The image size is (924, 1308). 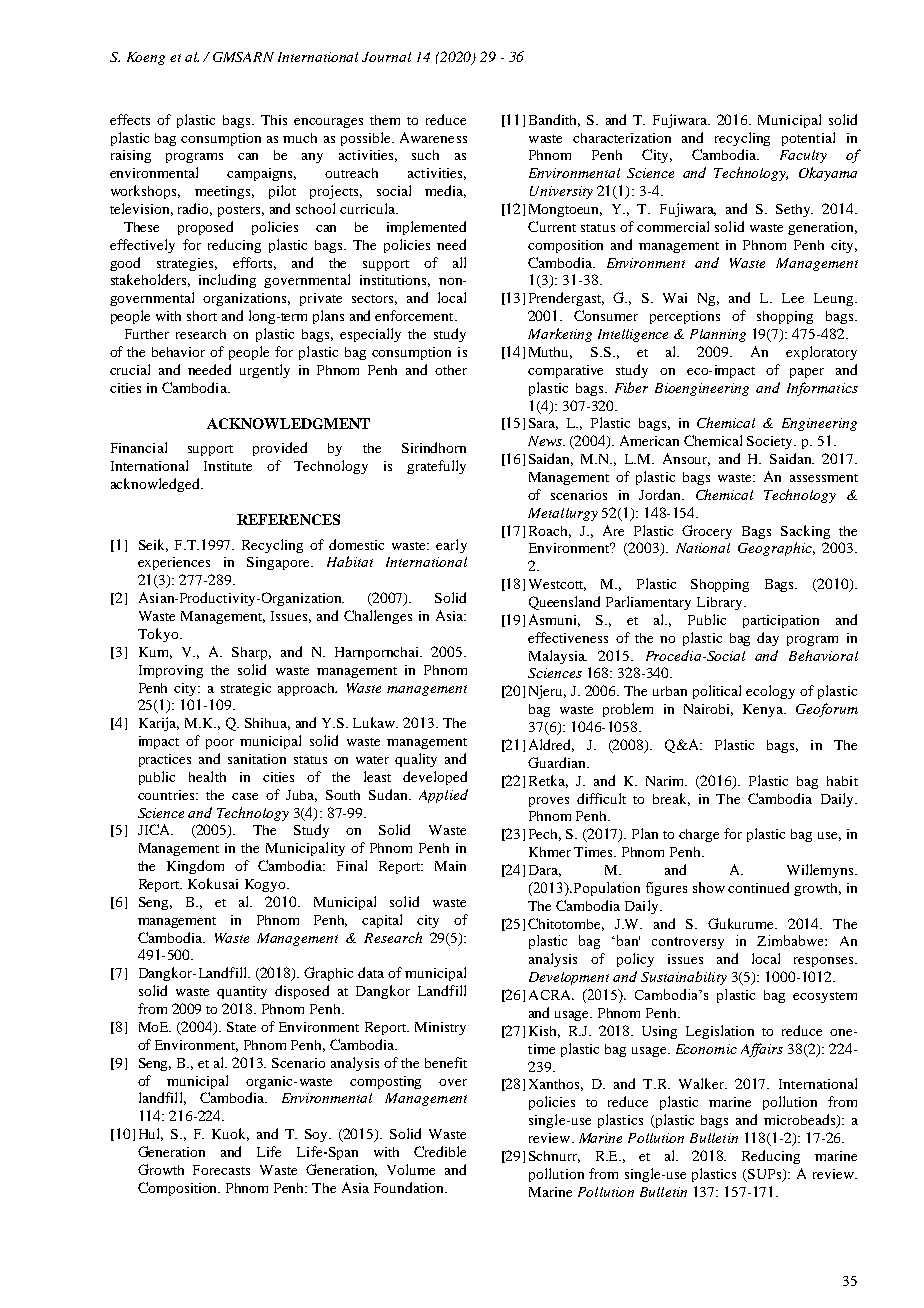 What do you see at coordinates (771, 442) in the image?
I see `Society` at bounding box center [771, 442].
